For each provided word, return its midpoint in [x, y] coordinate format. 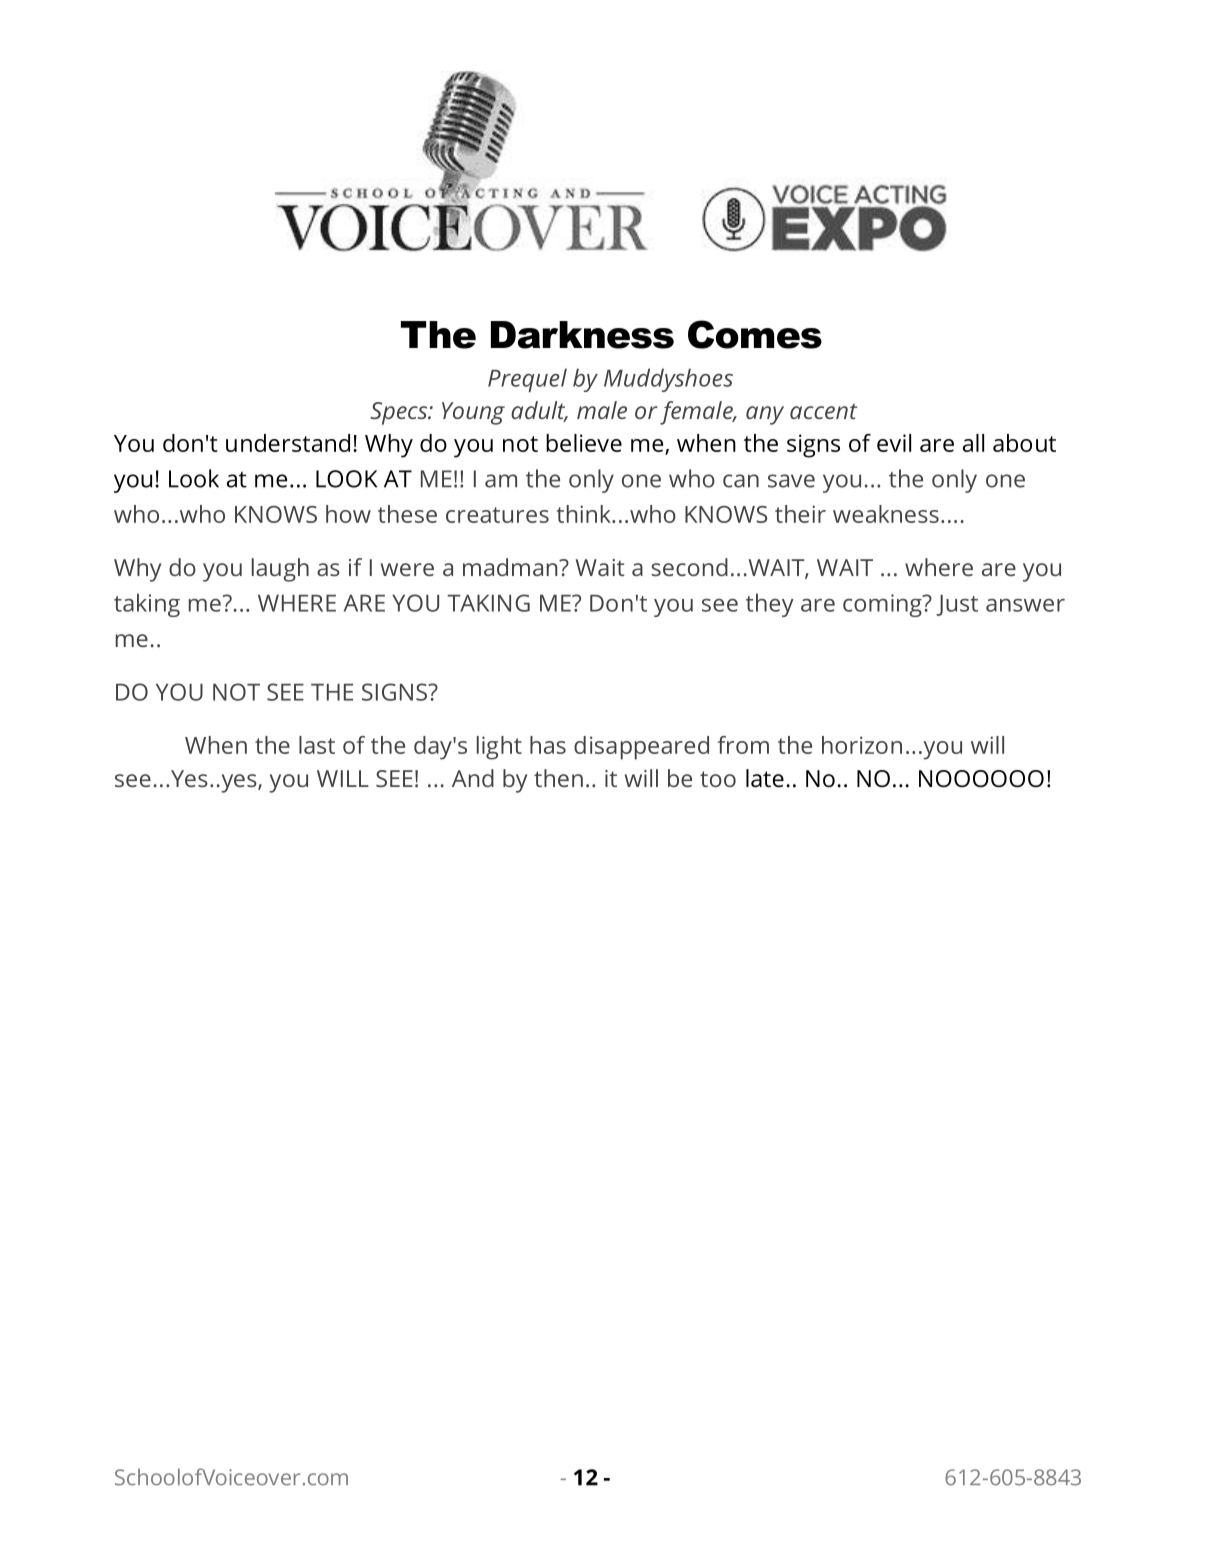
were [407, 569]
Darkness [582, 335]
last [317, 745]
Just [957, 605]
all [973, 443]
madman [511, 567]
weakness [886, 514]
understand [288, 443]
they [770, 605]
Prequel [527, 380]
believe [584, 443]
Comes [755, 334]
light [499, 748]
